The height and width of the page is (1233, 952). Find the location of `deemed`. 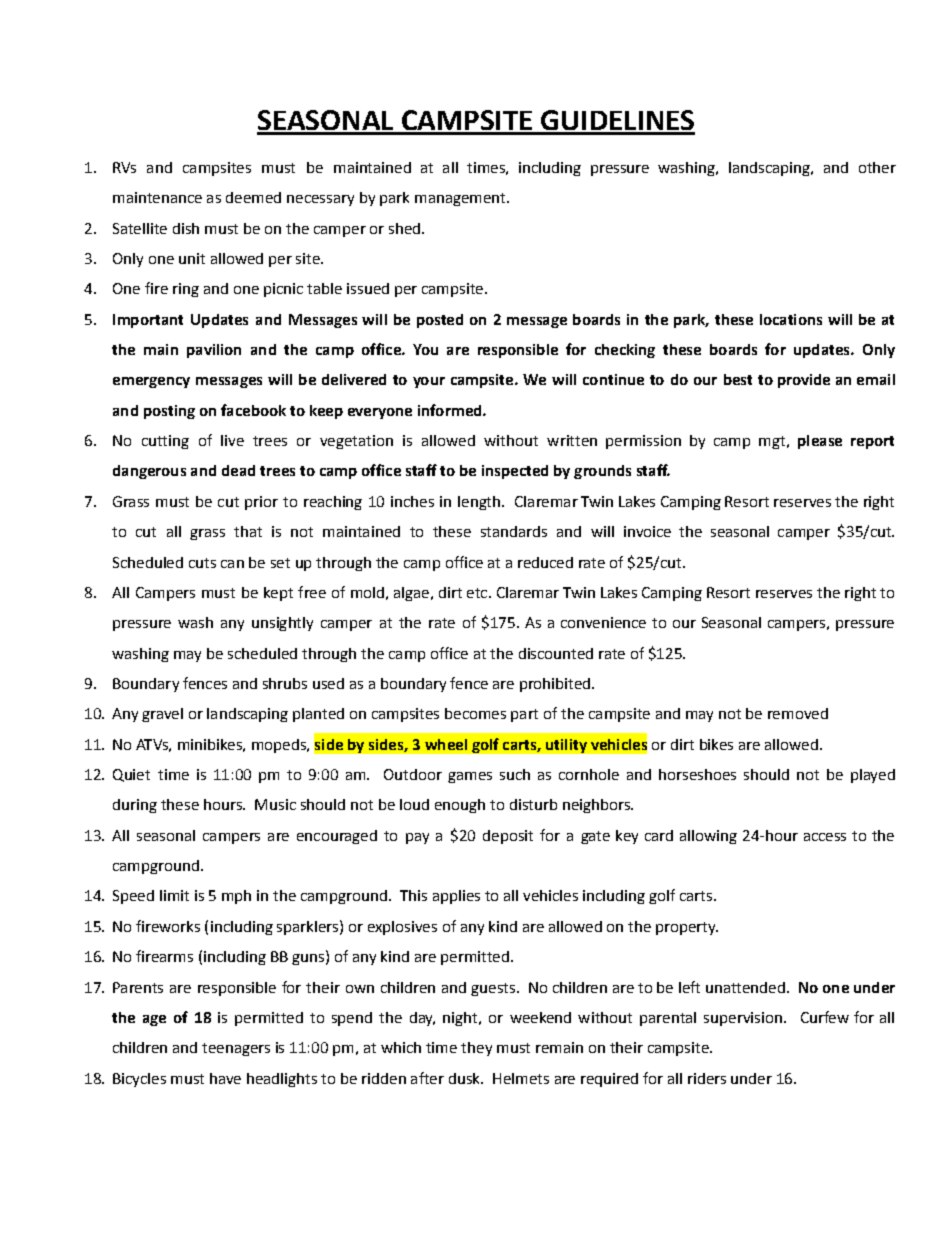

deemed is located at coordinates (253, 197).
